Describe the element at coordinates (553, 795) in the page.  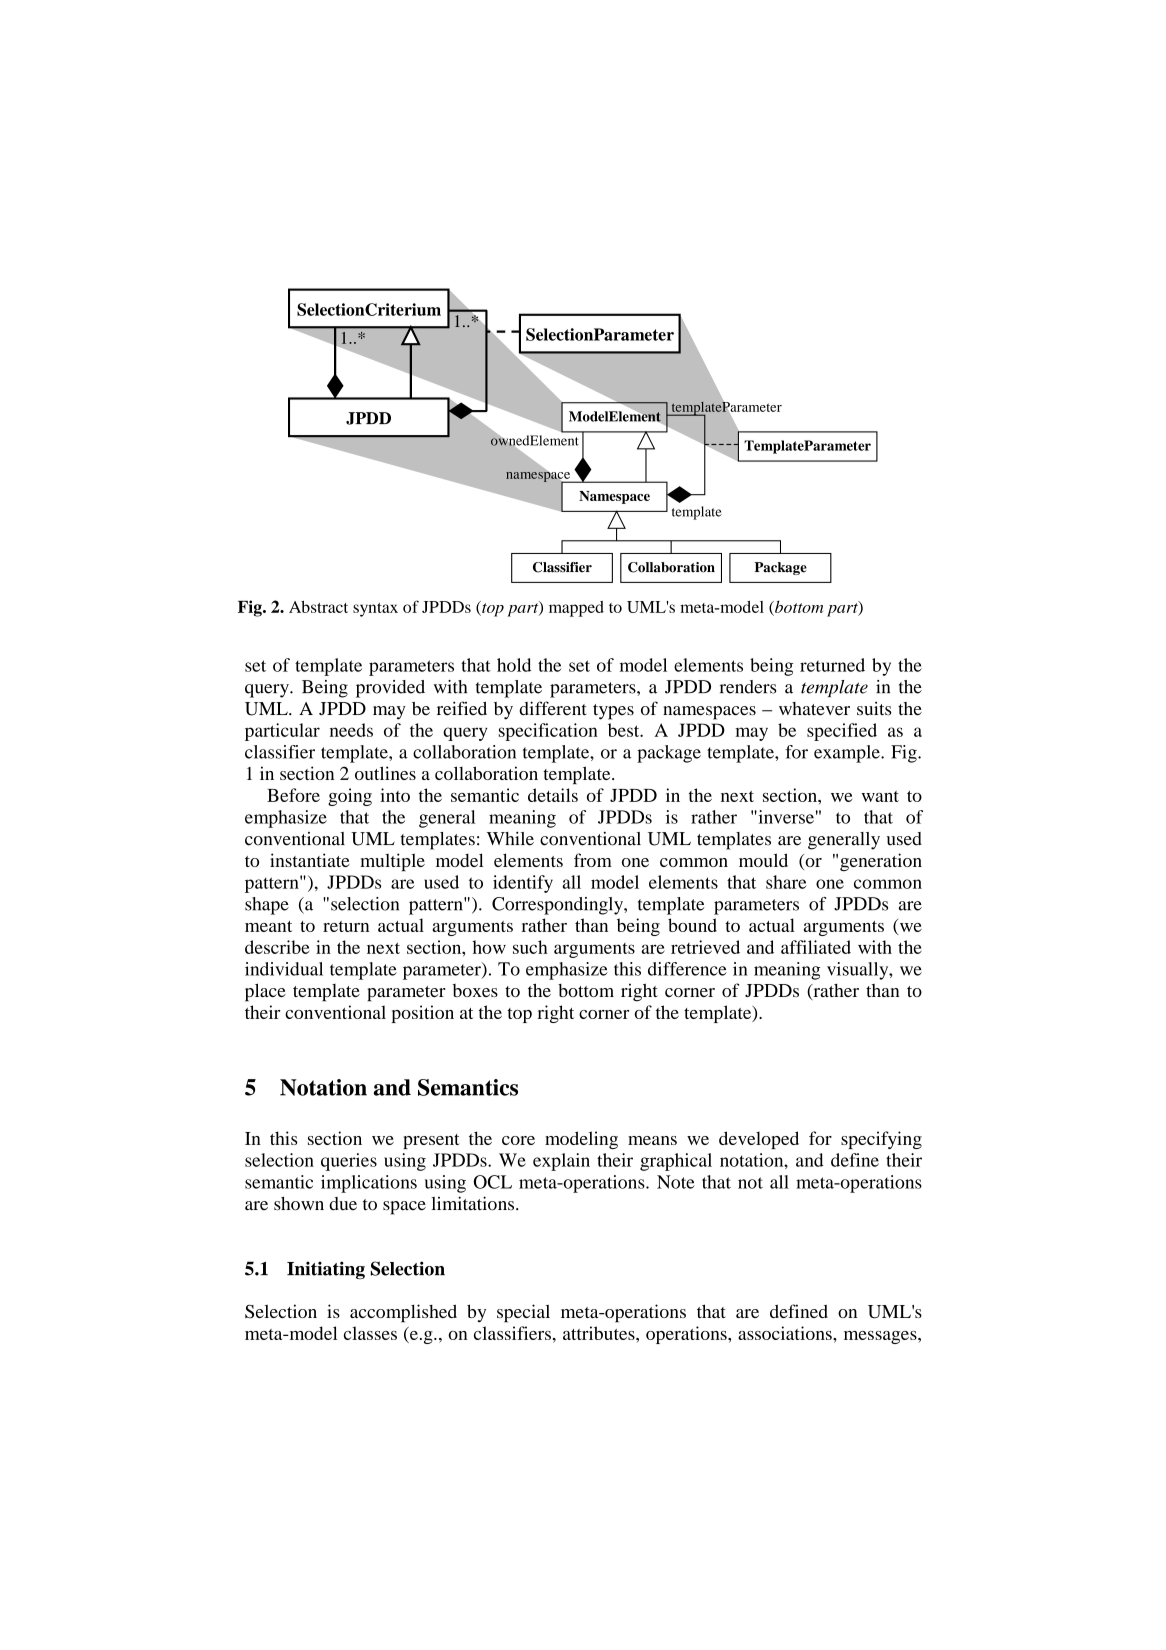
I see `details` at that location.
